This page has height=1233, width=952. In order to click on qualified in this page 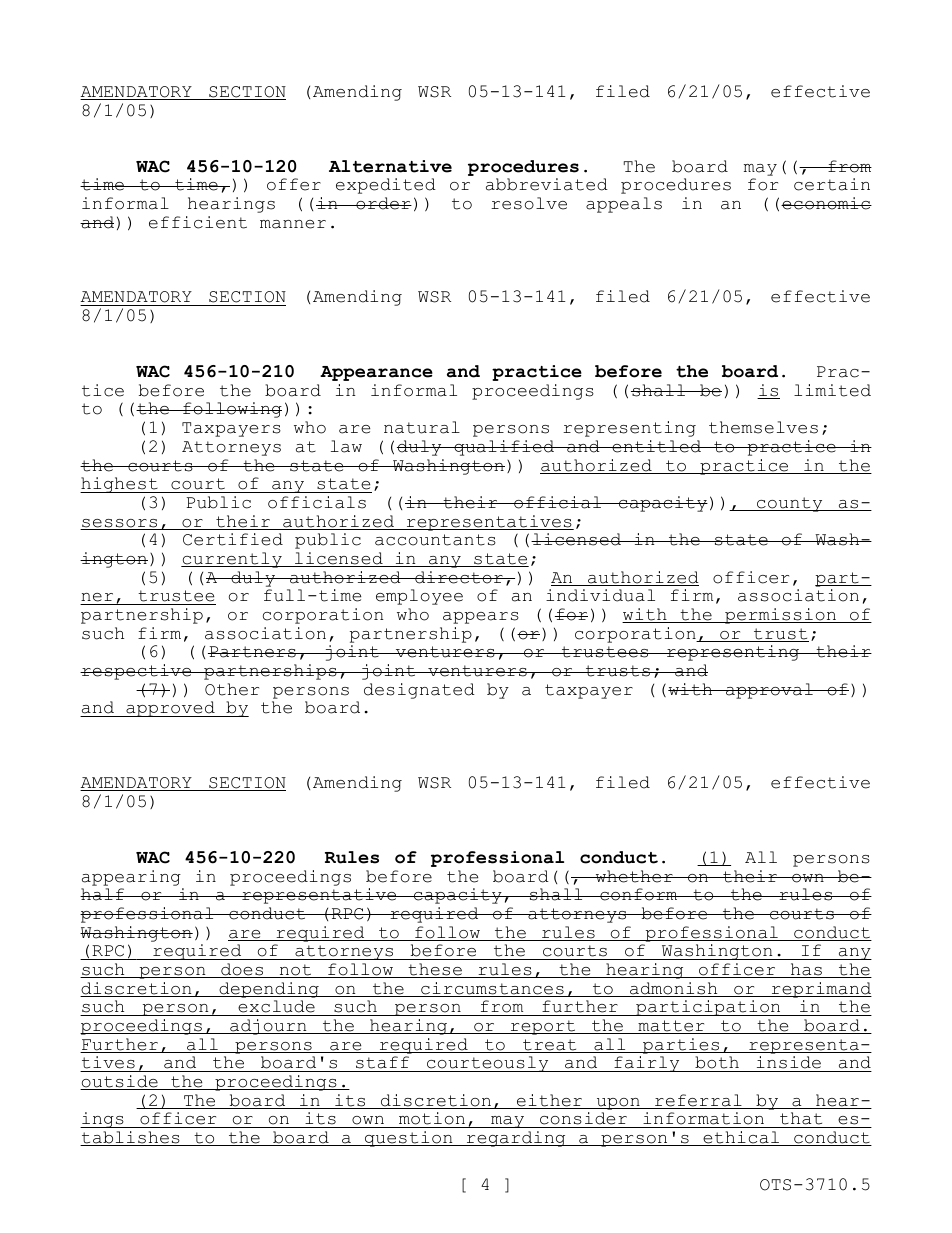, I will do `click(504, 448)`.
